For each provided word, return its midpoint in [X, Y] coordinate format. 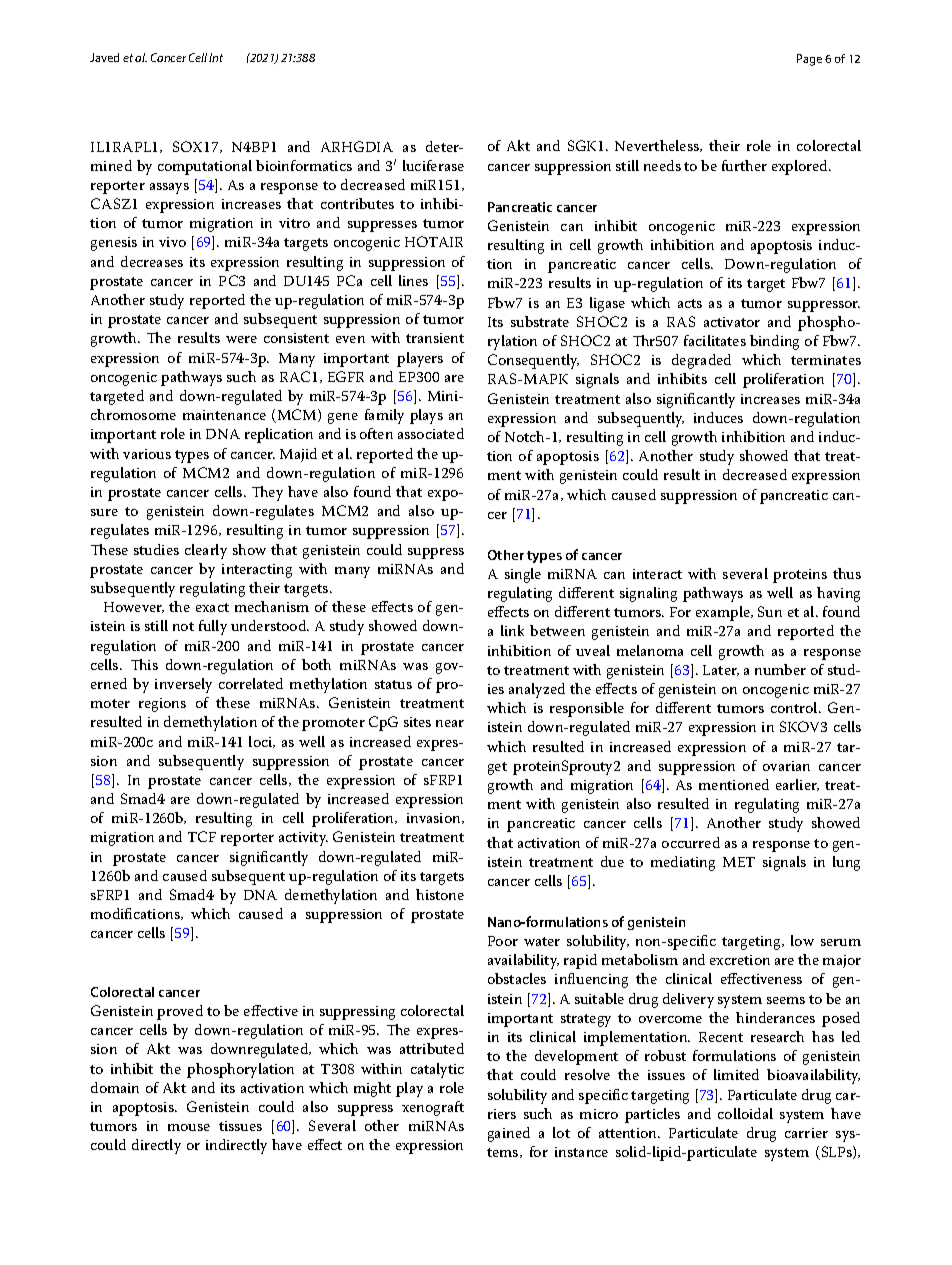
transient [435, 338]
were [241, 339]
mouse [189, 1127]
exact [212, 607]
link [512, 630]
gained [509, 1134]
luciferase [433, 165]
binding [774, 342]
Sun [770, 611]
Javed [104, 57]
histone [440, 894]
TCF [202, 836]
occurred [691, 842]
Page [809, 60]
